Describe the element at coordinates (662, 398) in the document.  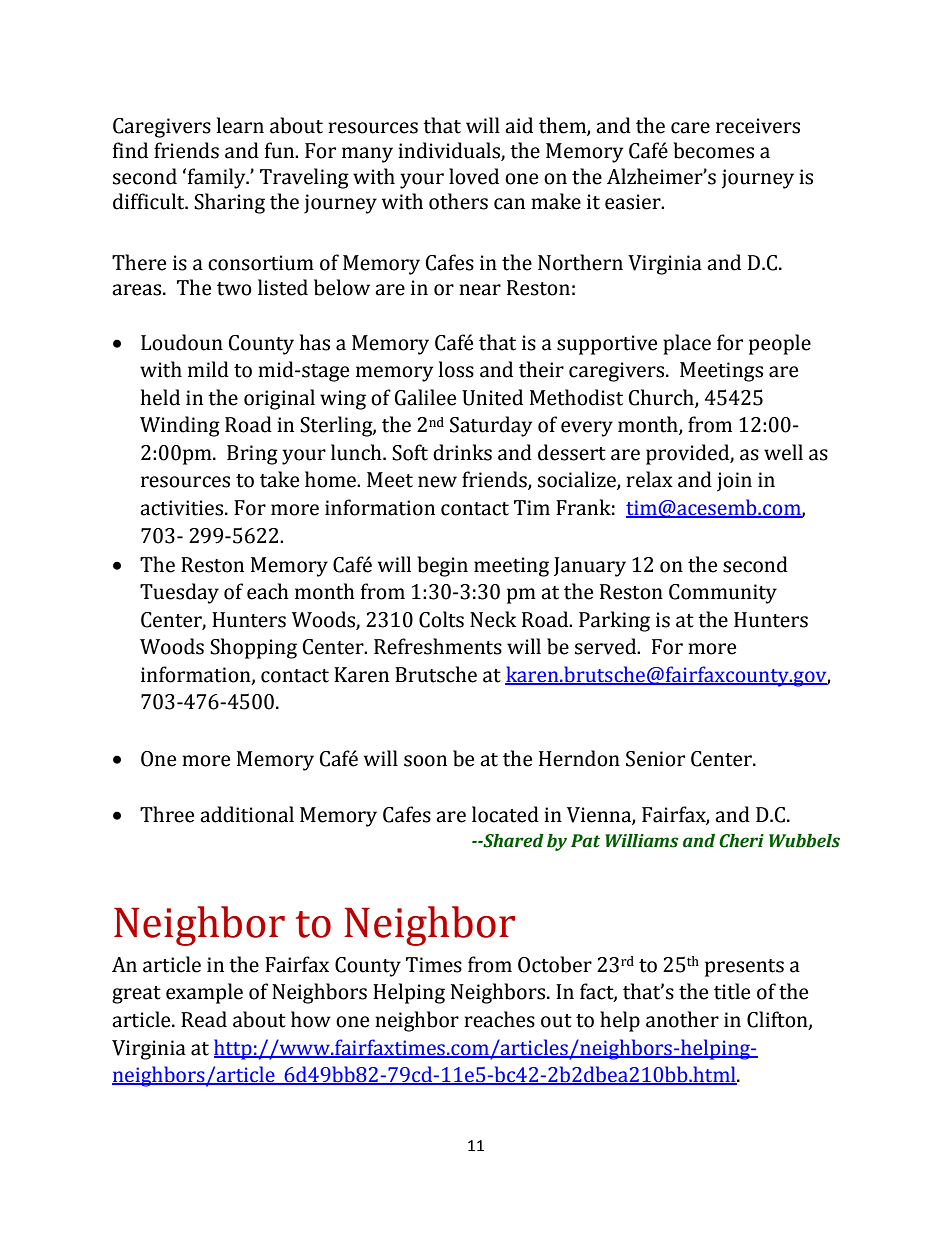
I see `Church` at that location.
